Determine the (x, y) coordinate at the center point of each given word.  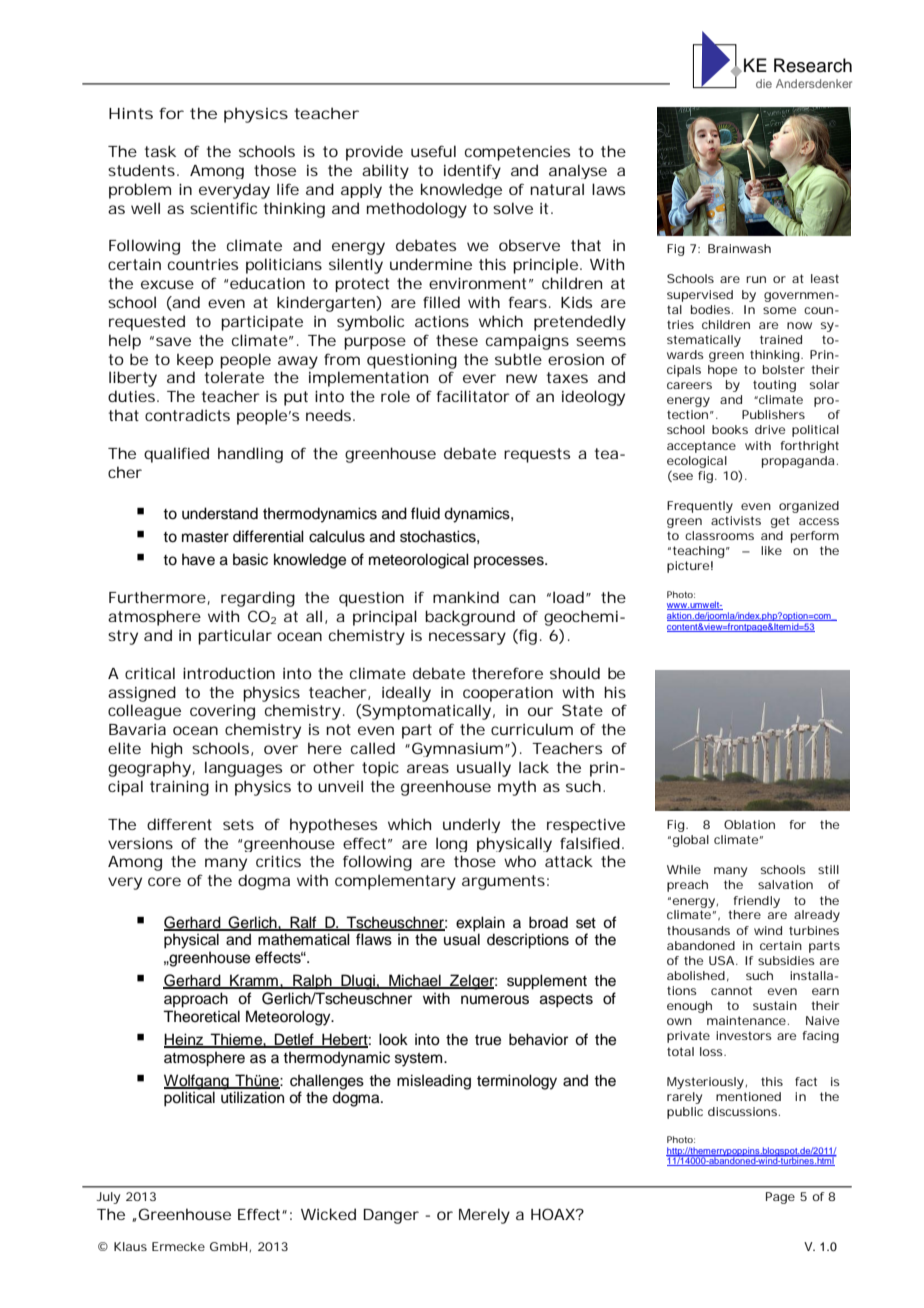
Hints (131, 113)
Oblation (749, 824)
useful (433, 151)
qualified (176, 455)
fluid (425, 513)
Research (813, 65)
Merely (484, 1216)
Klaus (130, 1246)
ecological (697, 462)
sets (238, 824)
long (451, 844)
